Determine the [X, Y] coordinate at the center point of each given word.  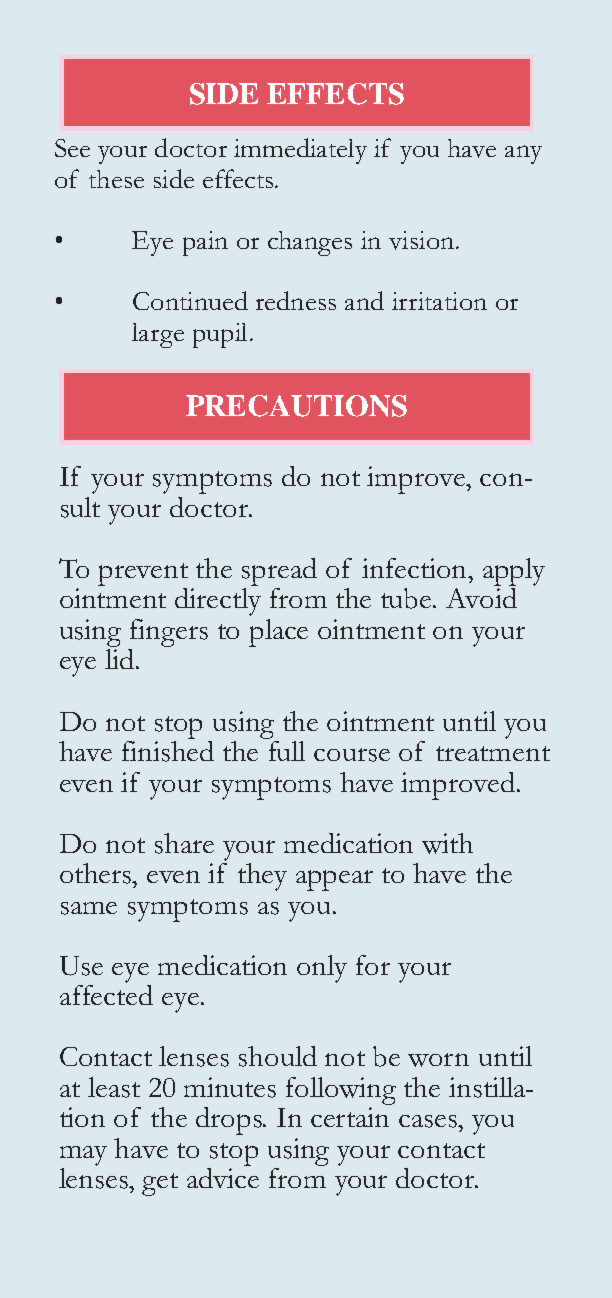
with [447, 843]
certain [350, 1117]
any [523, 154]
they [262, 877]
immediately [300, 151]
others [97, 873]
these [116, 179]
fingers [169, 633]
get [160, 1184]
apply [514, 572]
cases [429, 1121]
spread [279, 572]
